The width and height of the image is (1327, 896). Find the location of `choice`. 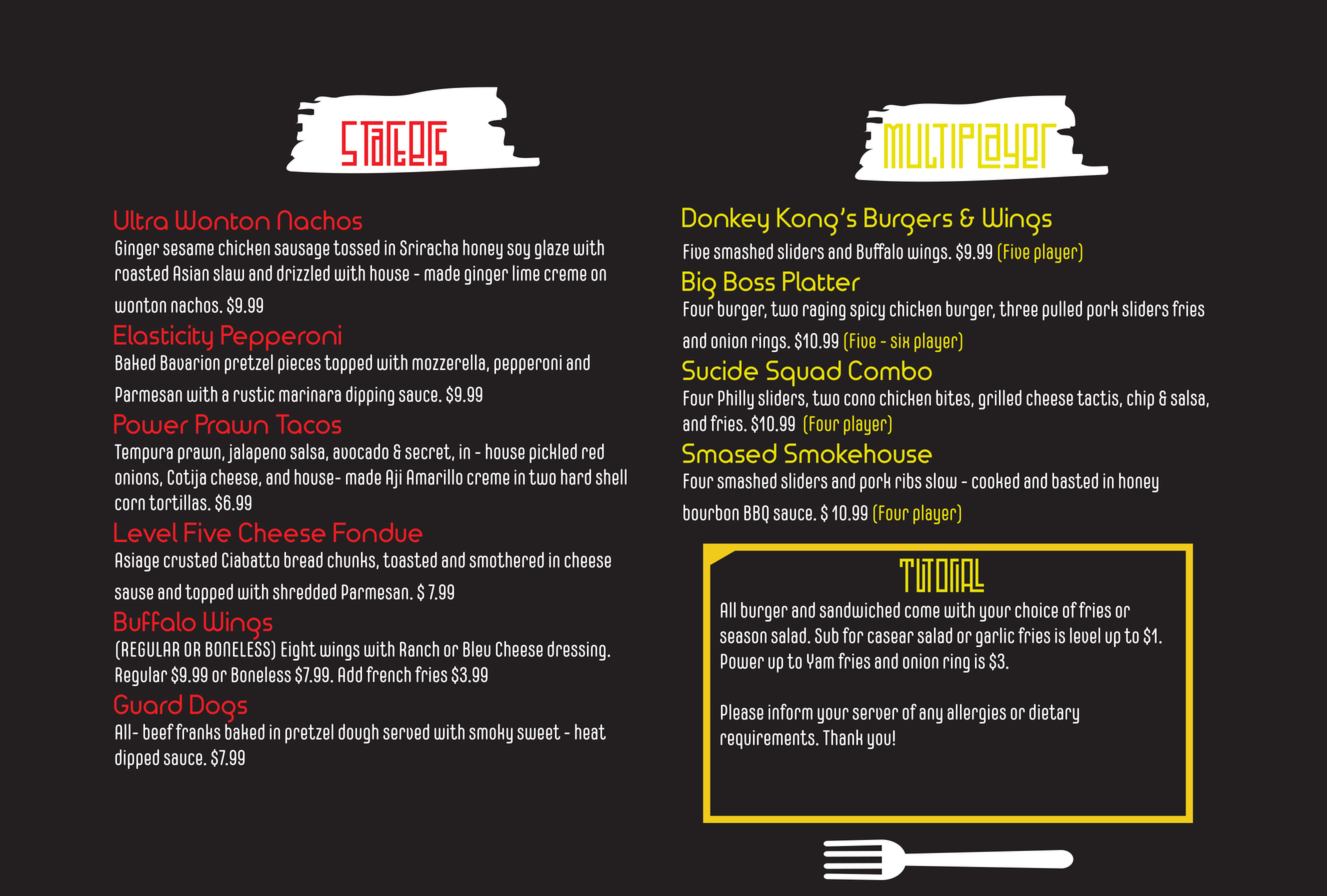

choice is located at coordinates (1036, 610).
